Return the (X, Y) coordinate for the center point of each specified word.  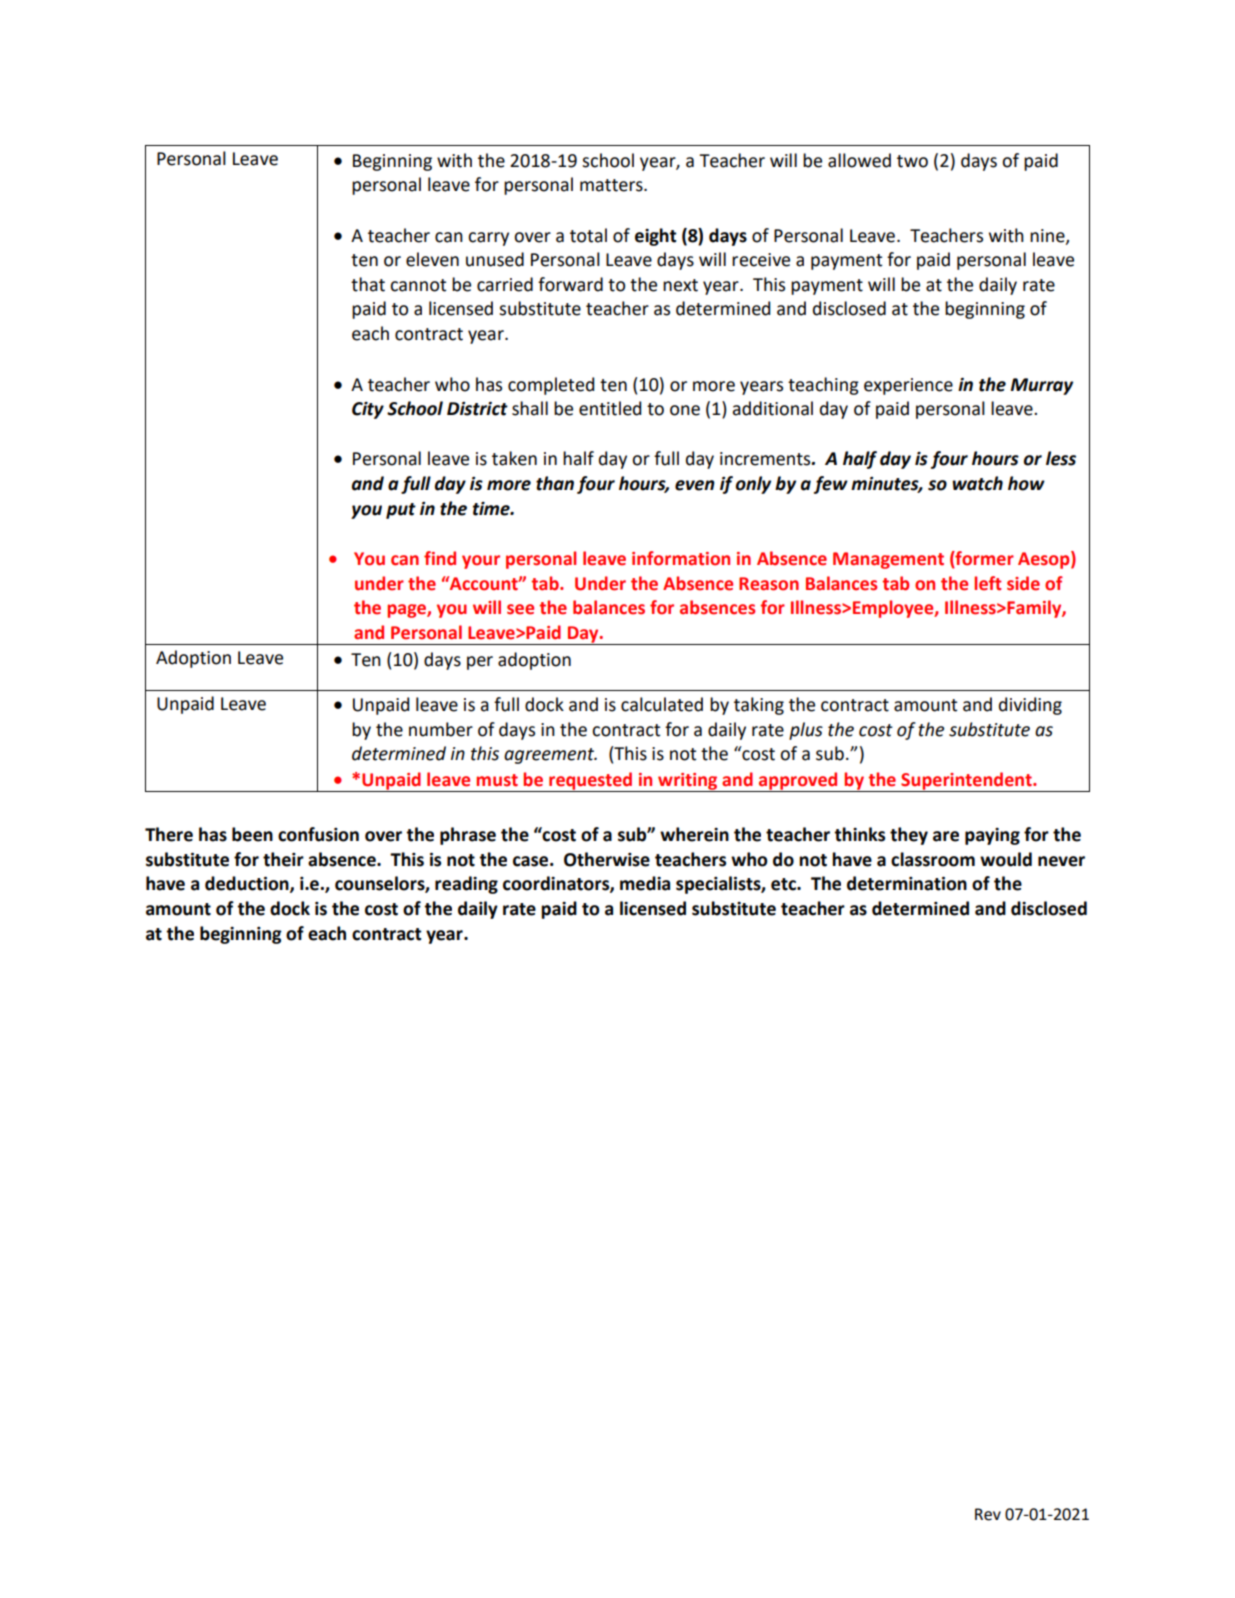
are (946, 836)
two (912, 161)
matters (612, 185)
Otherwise (607, 859)
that (368, 284)
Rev (988, 1514)
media (645, 883)
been (252, 834)
